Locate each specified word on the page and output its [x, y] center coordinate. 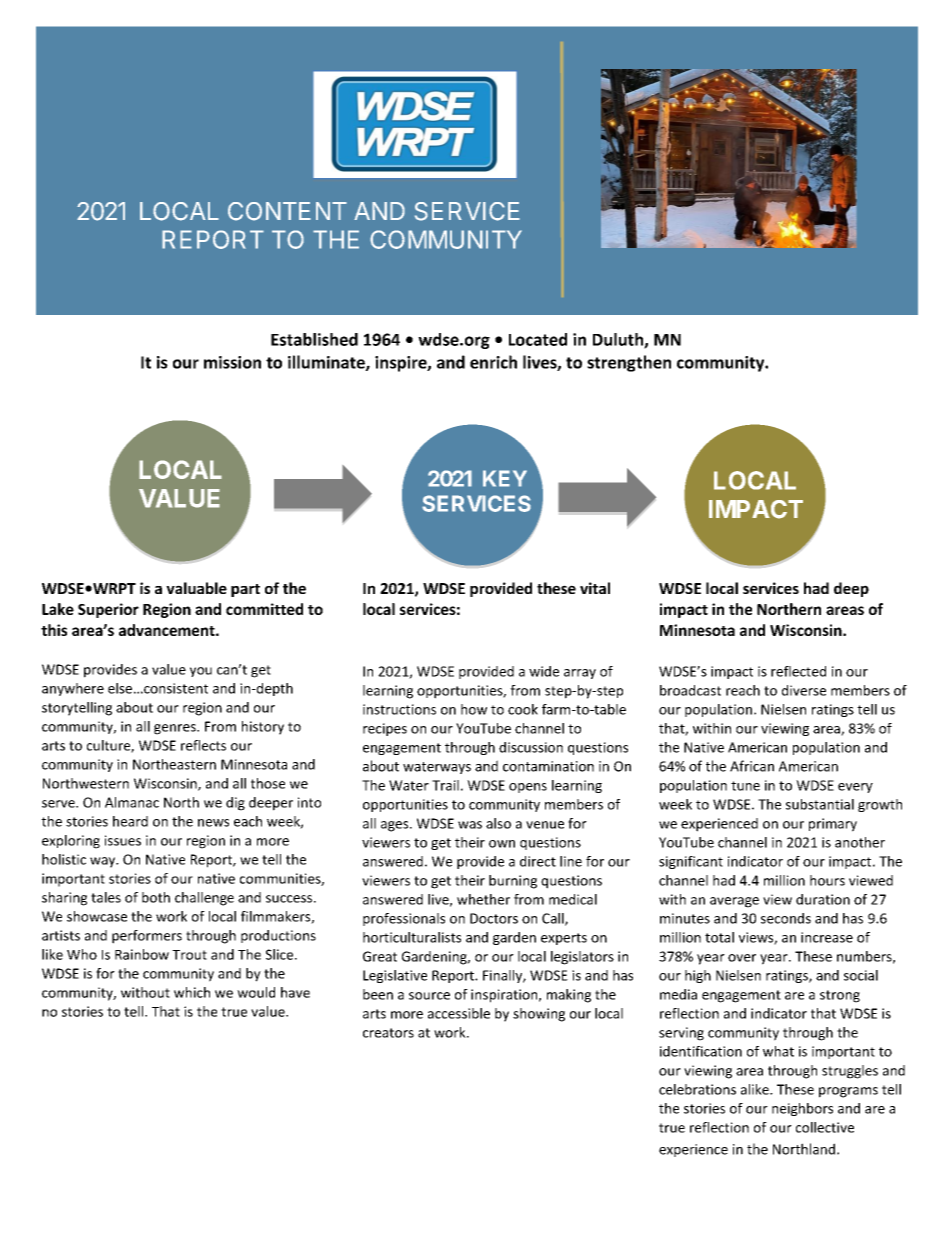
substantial [820, 804]
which [192, 992]
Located [538, 339]
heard [130, 821]
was [470, 825]
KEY [505, 478]
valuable [196, 588]
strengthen [629, 363]
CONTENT [287, 211]
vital [595, 588]
